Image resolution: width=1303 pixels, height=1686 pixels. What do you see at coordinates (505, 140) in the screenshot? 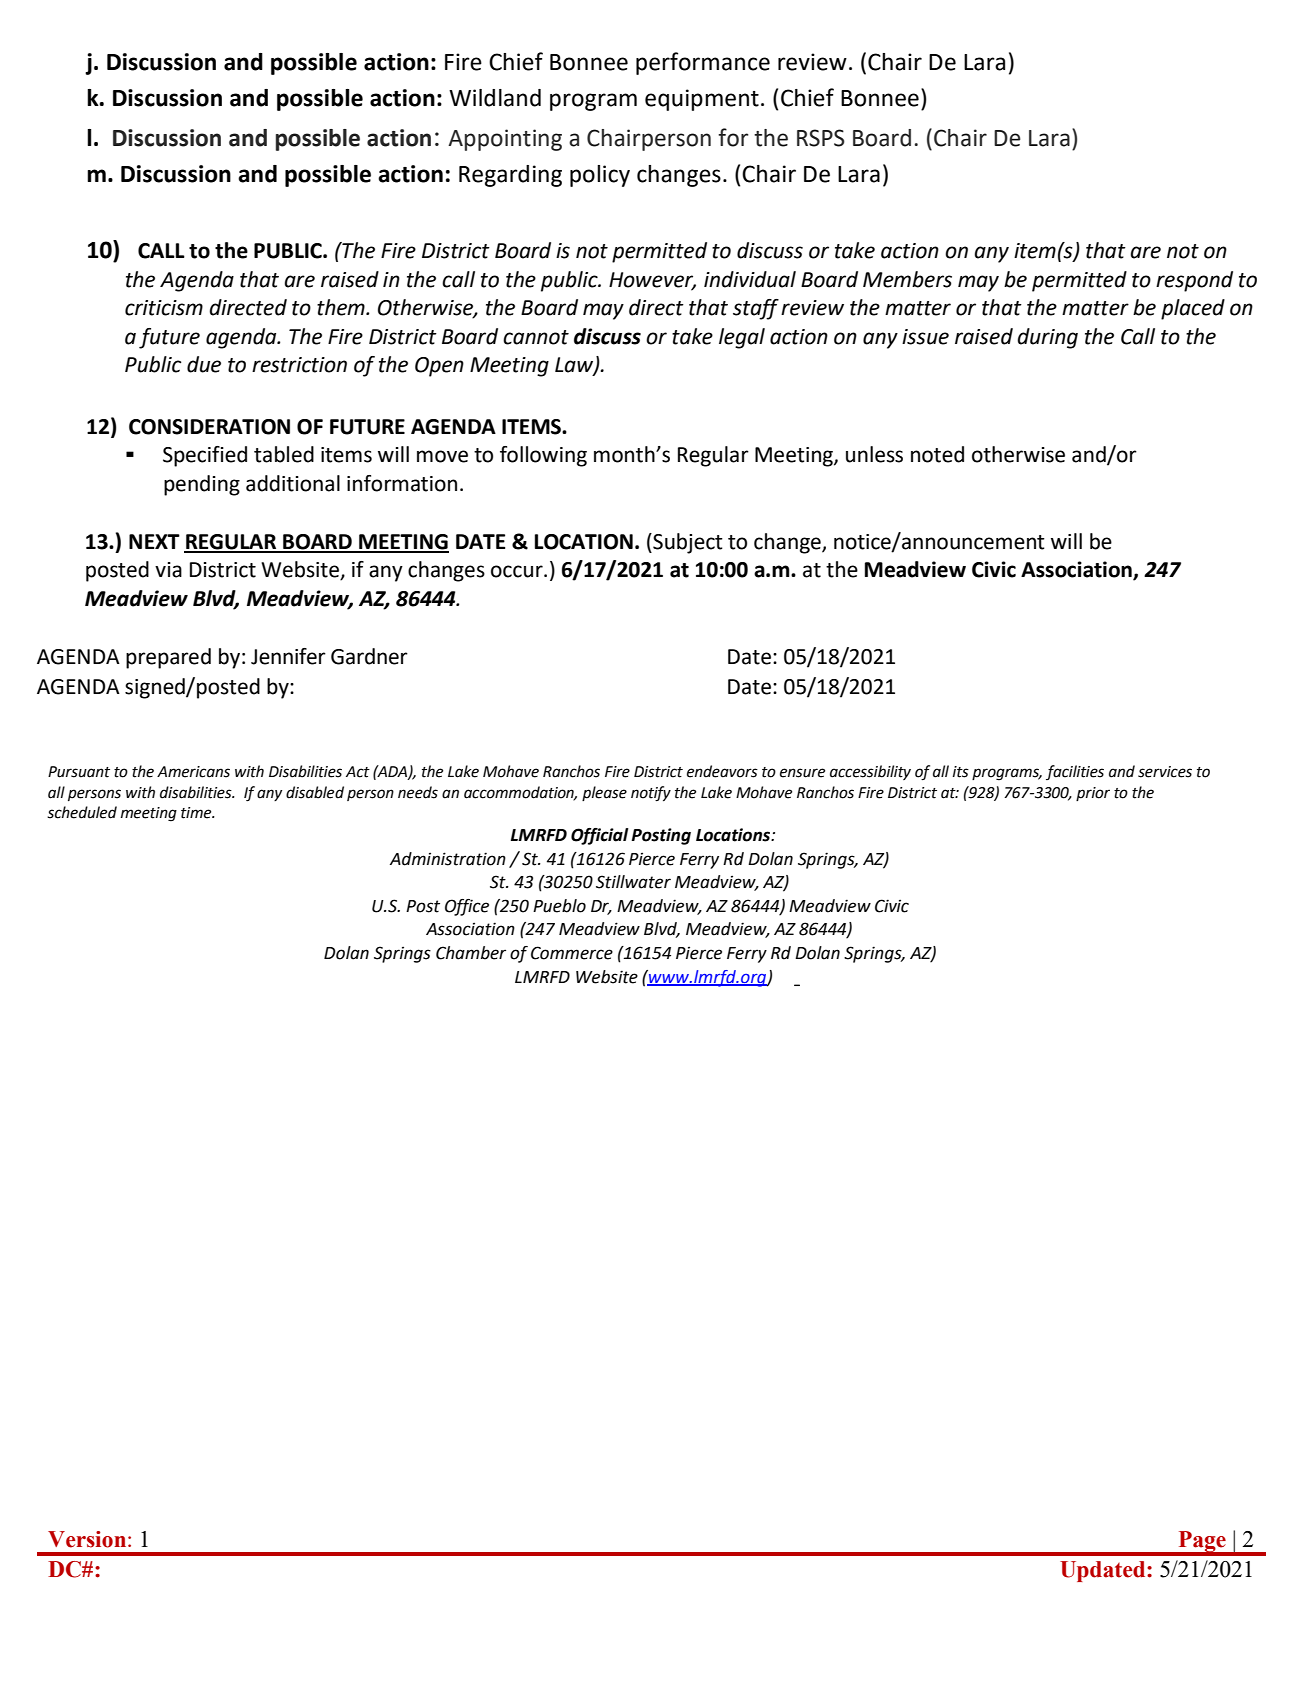
I see `Appointing` at bounding box center [505, 140].
